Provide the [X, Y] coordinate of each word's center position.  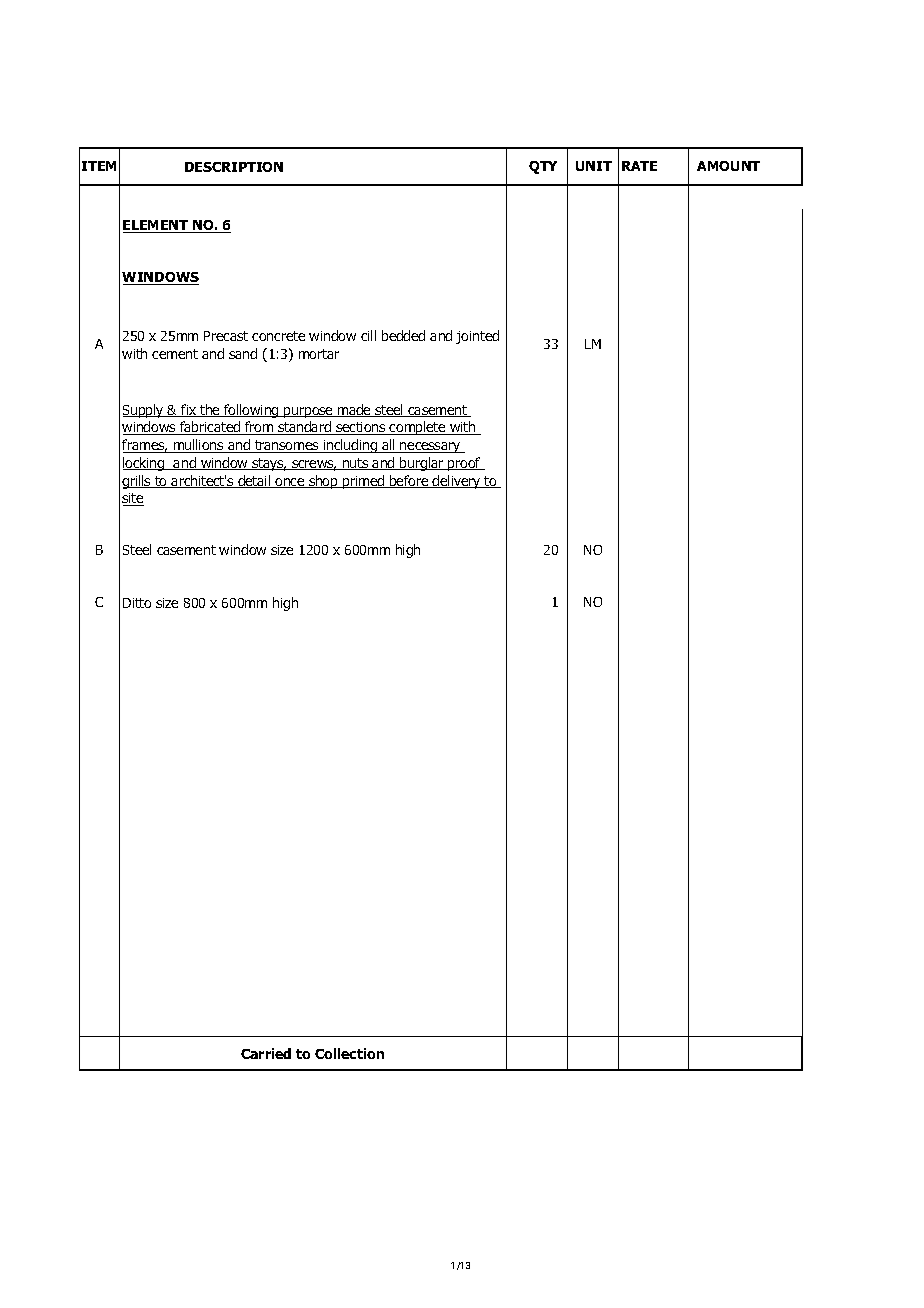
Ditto [137, 603]
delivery [457, 482]
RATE [639, 166]
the [210, 410]
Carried [266, 1053]
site [133, 499]
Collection [349, 1053]
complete [418, 428]
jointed [477, 337]
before [409, 481]
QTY [543, 167]
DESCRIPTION [234, 167]
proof [464, 464]
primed [364, 482]
